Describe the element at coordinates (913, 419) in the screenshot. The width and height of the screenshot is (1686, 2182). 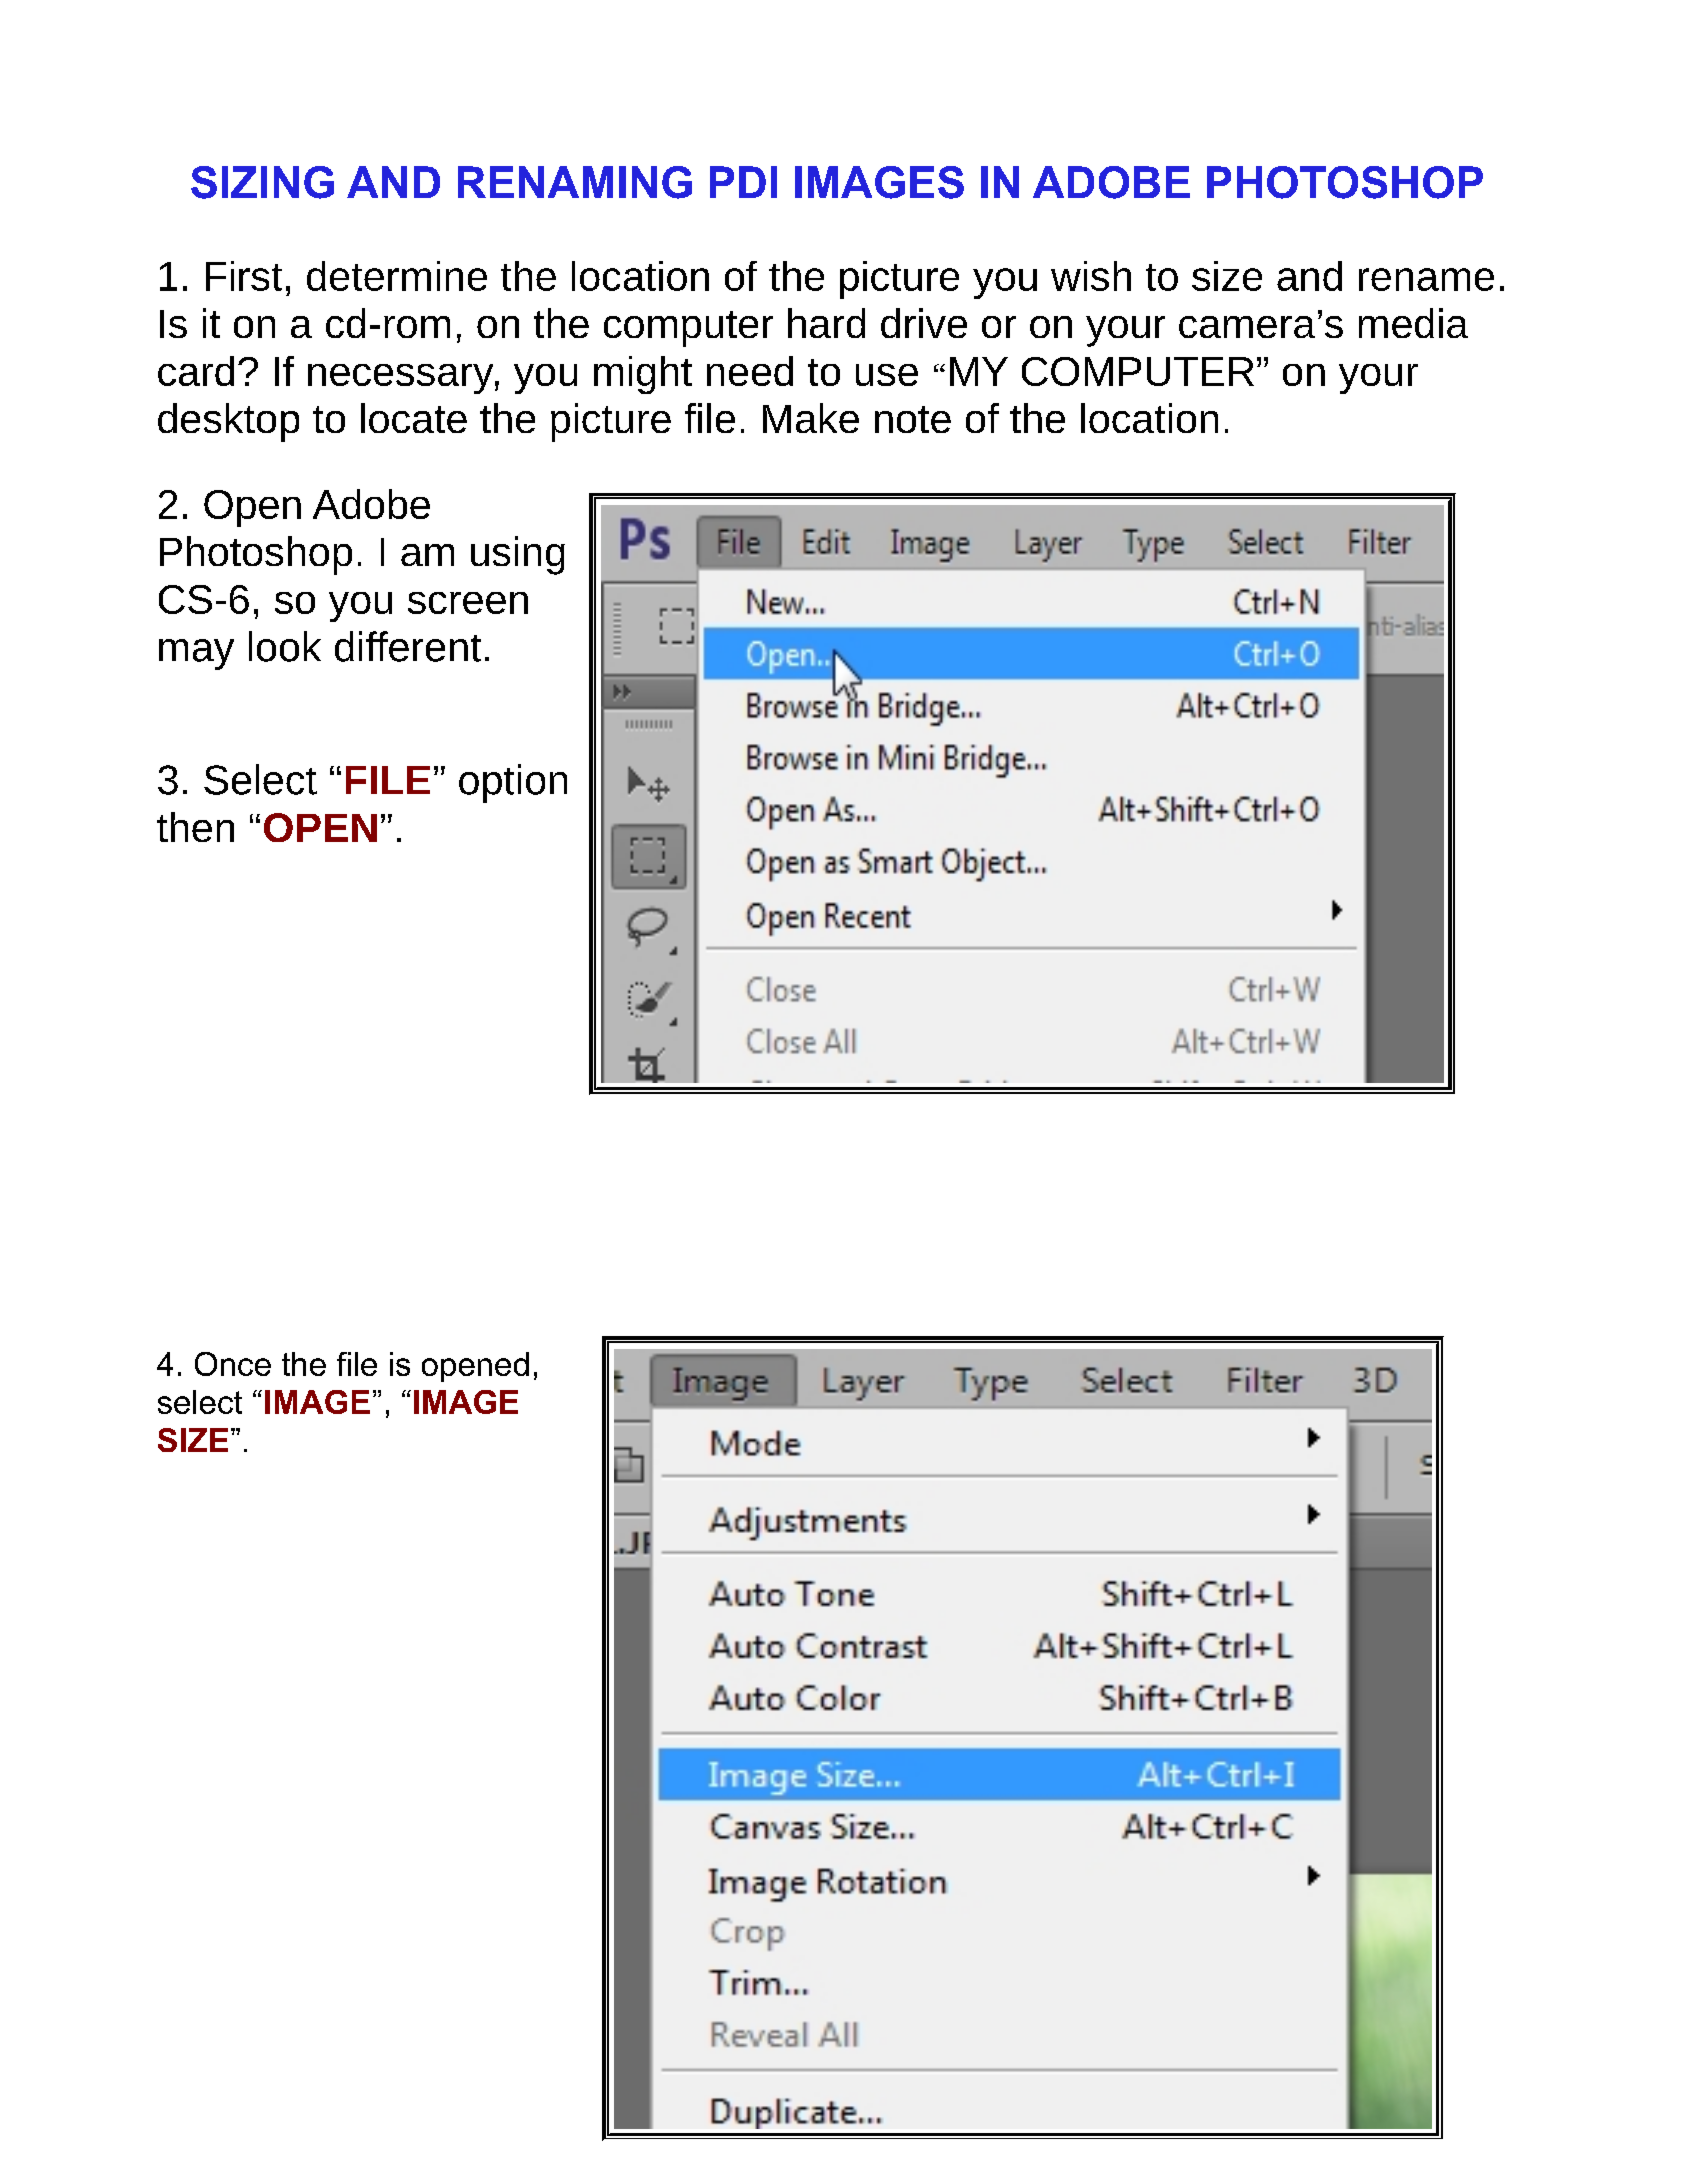
I see `note` at that location.
